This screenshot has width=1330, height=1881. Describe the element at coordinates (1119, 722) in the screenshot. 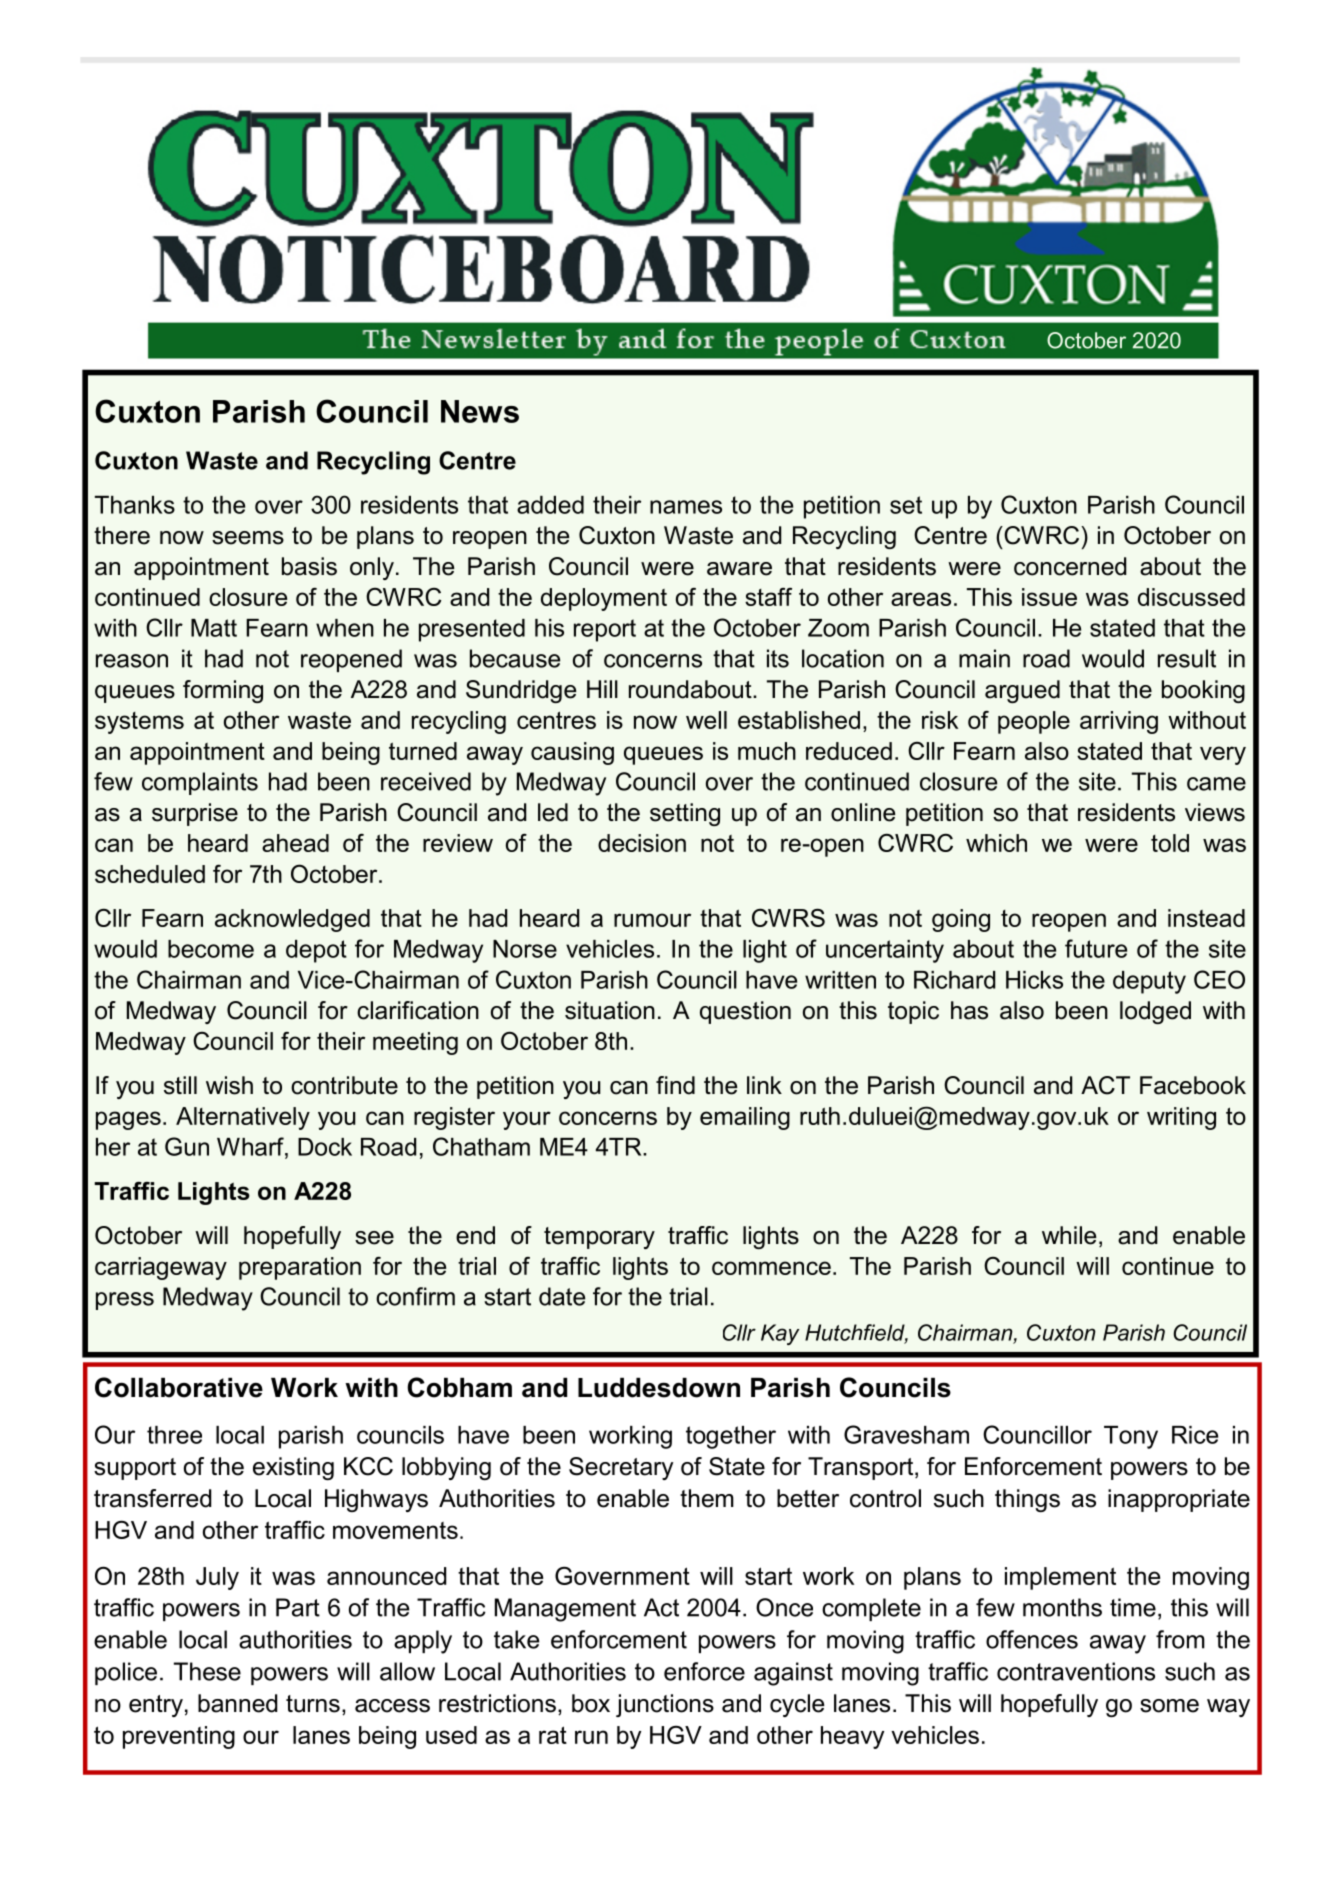

I see `arriving` at that location.
